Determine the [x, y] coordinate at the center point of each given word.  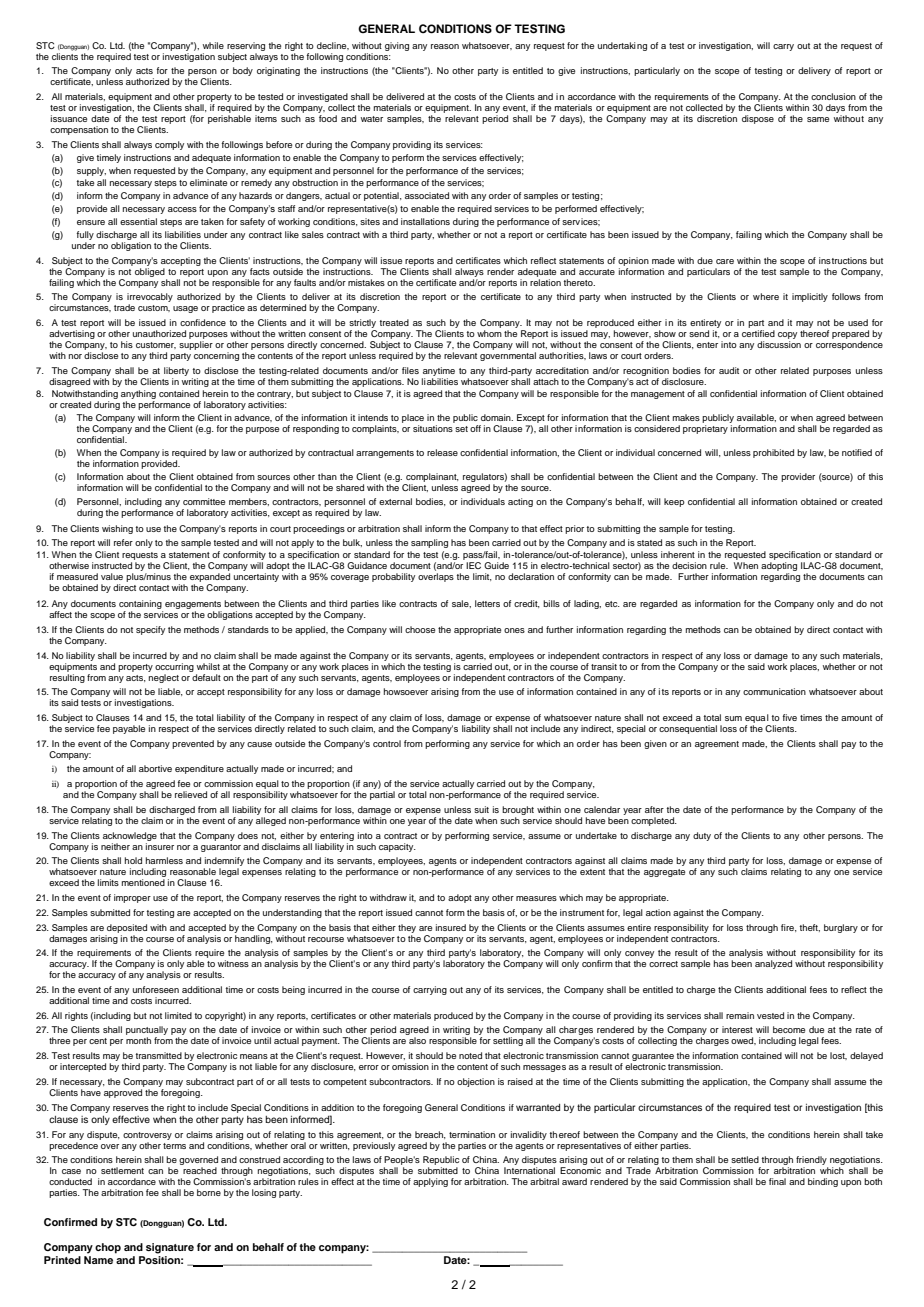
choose [420, 629]
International [529, 1170]
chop [108, 1248]
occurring [174, 666]
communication [774, 691]
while [213, 45]
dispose [758, 119]
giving [397, 46]
